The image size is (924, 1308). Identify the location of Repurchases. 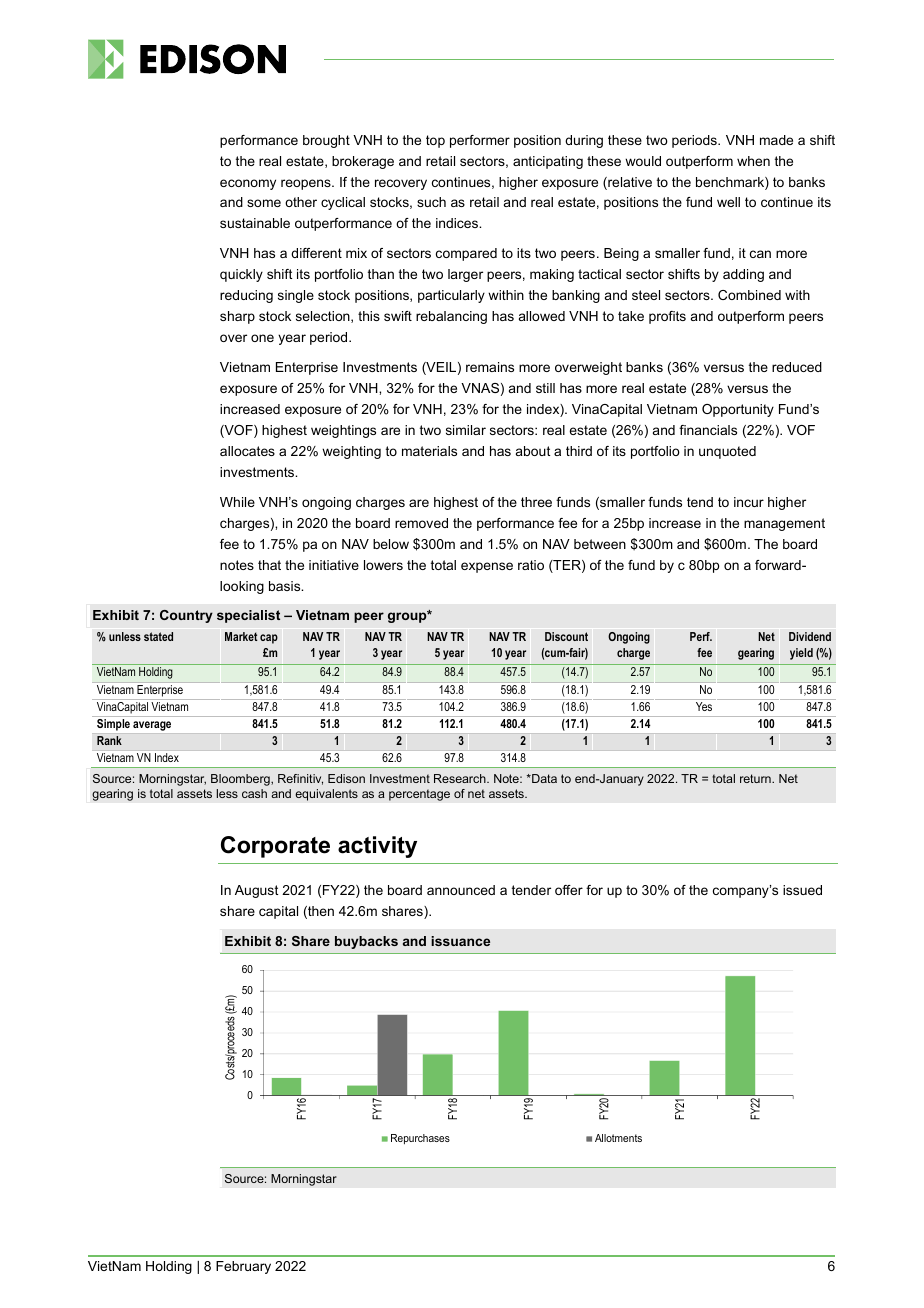
(420, 1139).
